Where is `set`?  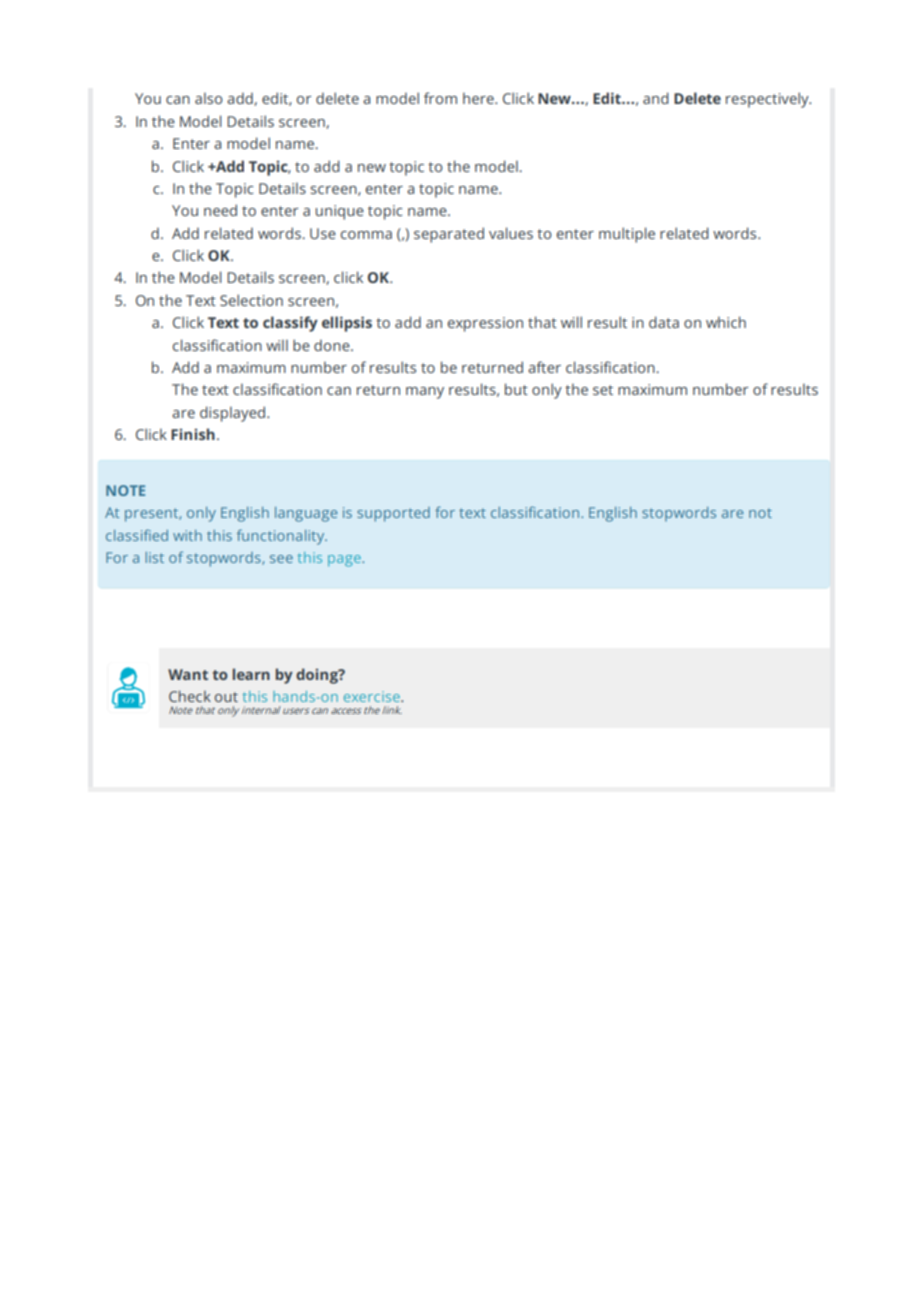
set is located at coordinates (603, 390).
